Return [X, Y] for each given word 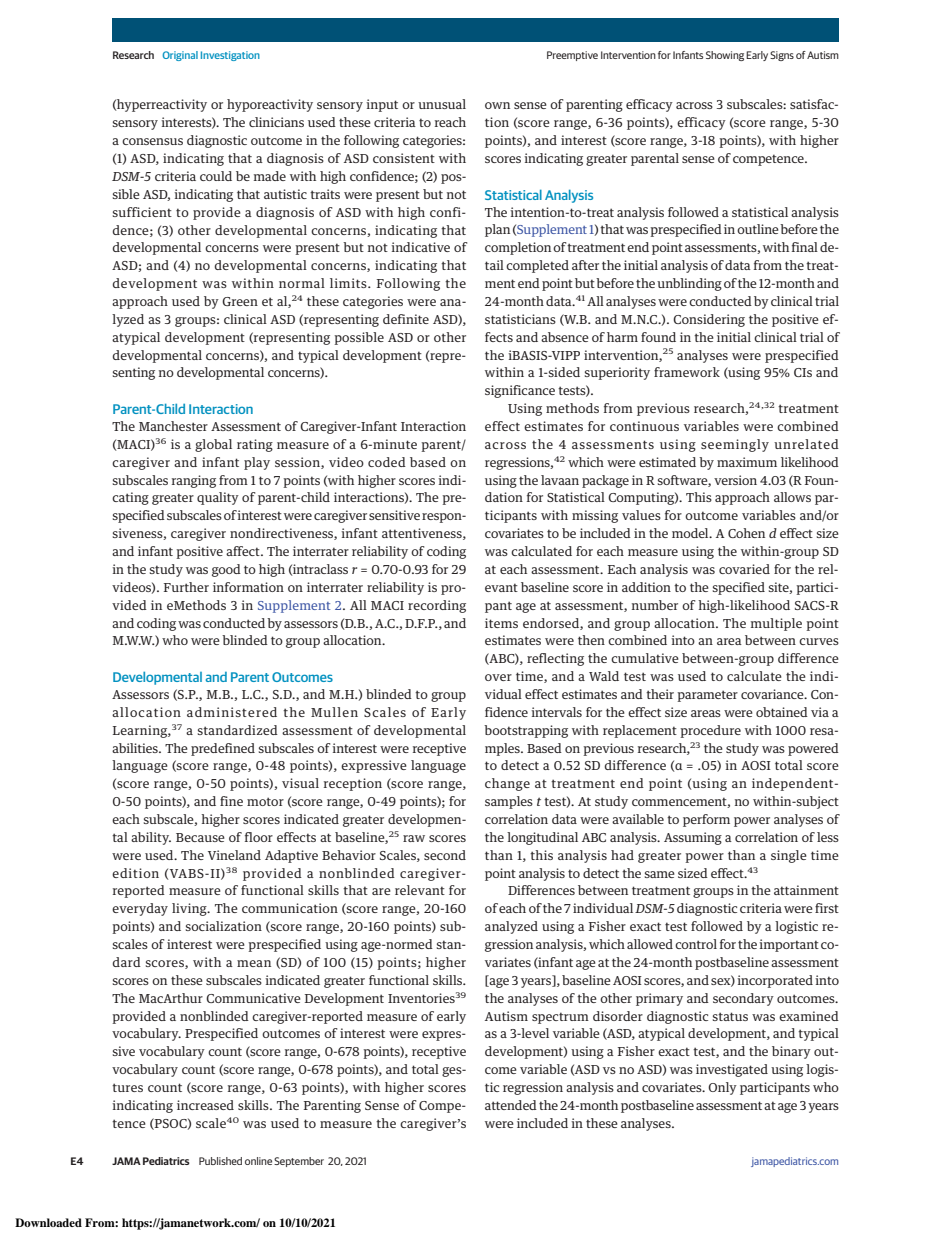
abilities [136, 748]
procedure [710, 731]
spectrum [560, 1018]
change [507, 784]
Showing [725, 56]
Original [180, 56]
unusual [442, 104]
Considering [709, 320]
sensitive [394, 515]
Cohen [746, 533]
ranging [194, 481]
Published [220, 1161]
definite [406, 319]
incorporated [775, 981]
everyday [140, 909]
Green [240, 301]
